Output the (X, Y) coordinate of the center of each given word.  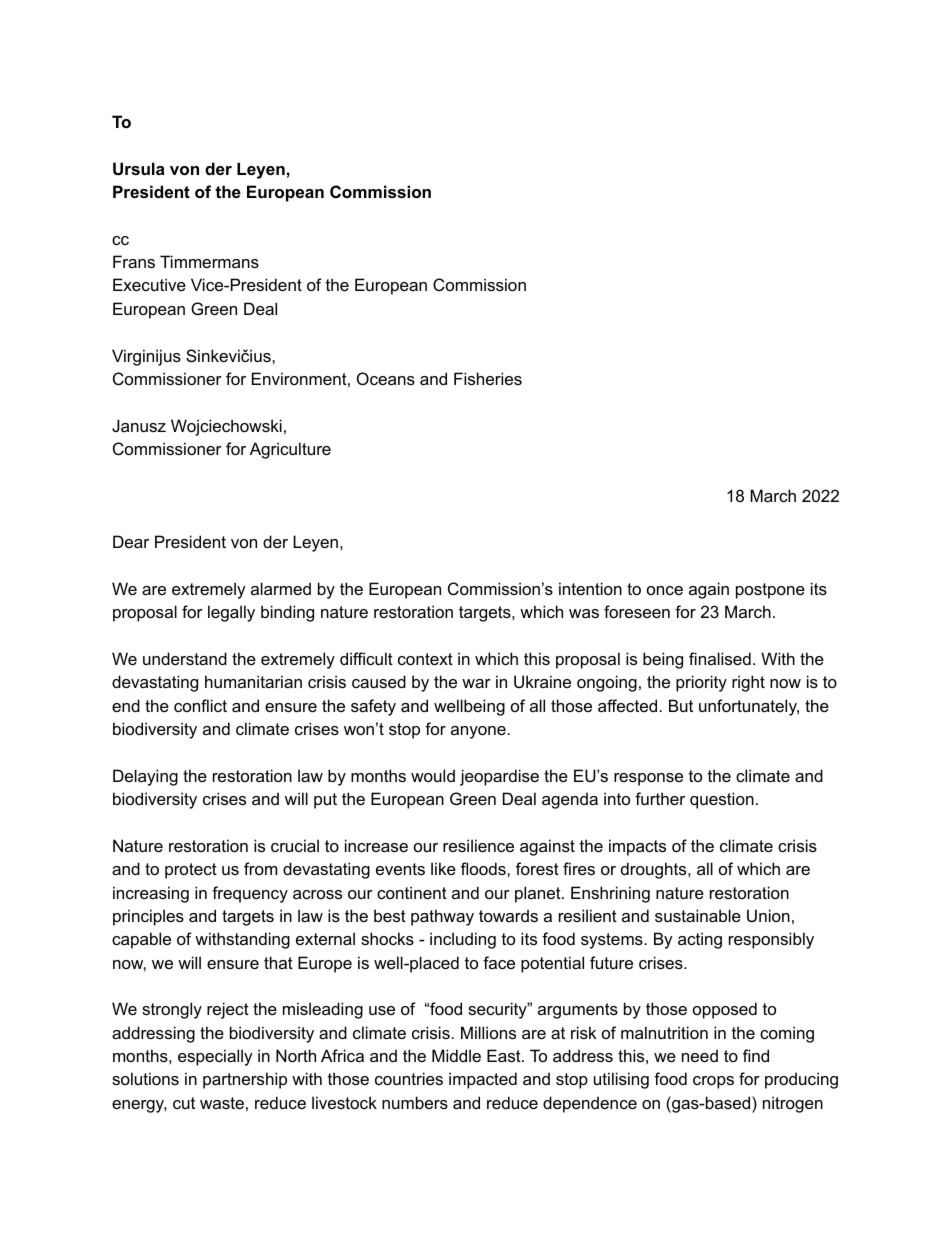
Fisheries (488, 378)
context (425, 659)
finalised (720, 658)
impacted (483, 1080)
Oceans (386, 378)
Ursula (139, 168)
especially (215, 1057)
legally (231, 613)
